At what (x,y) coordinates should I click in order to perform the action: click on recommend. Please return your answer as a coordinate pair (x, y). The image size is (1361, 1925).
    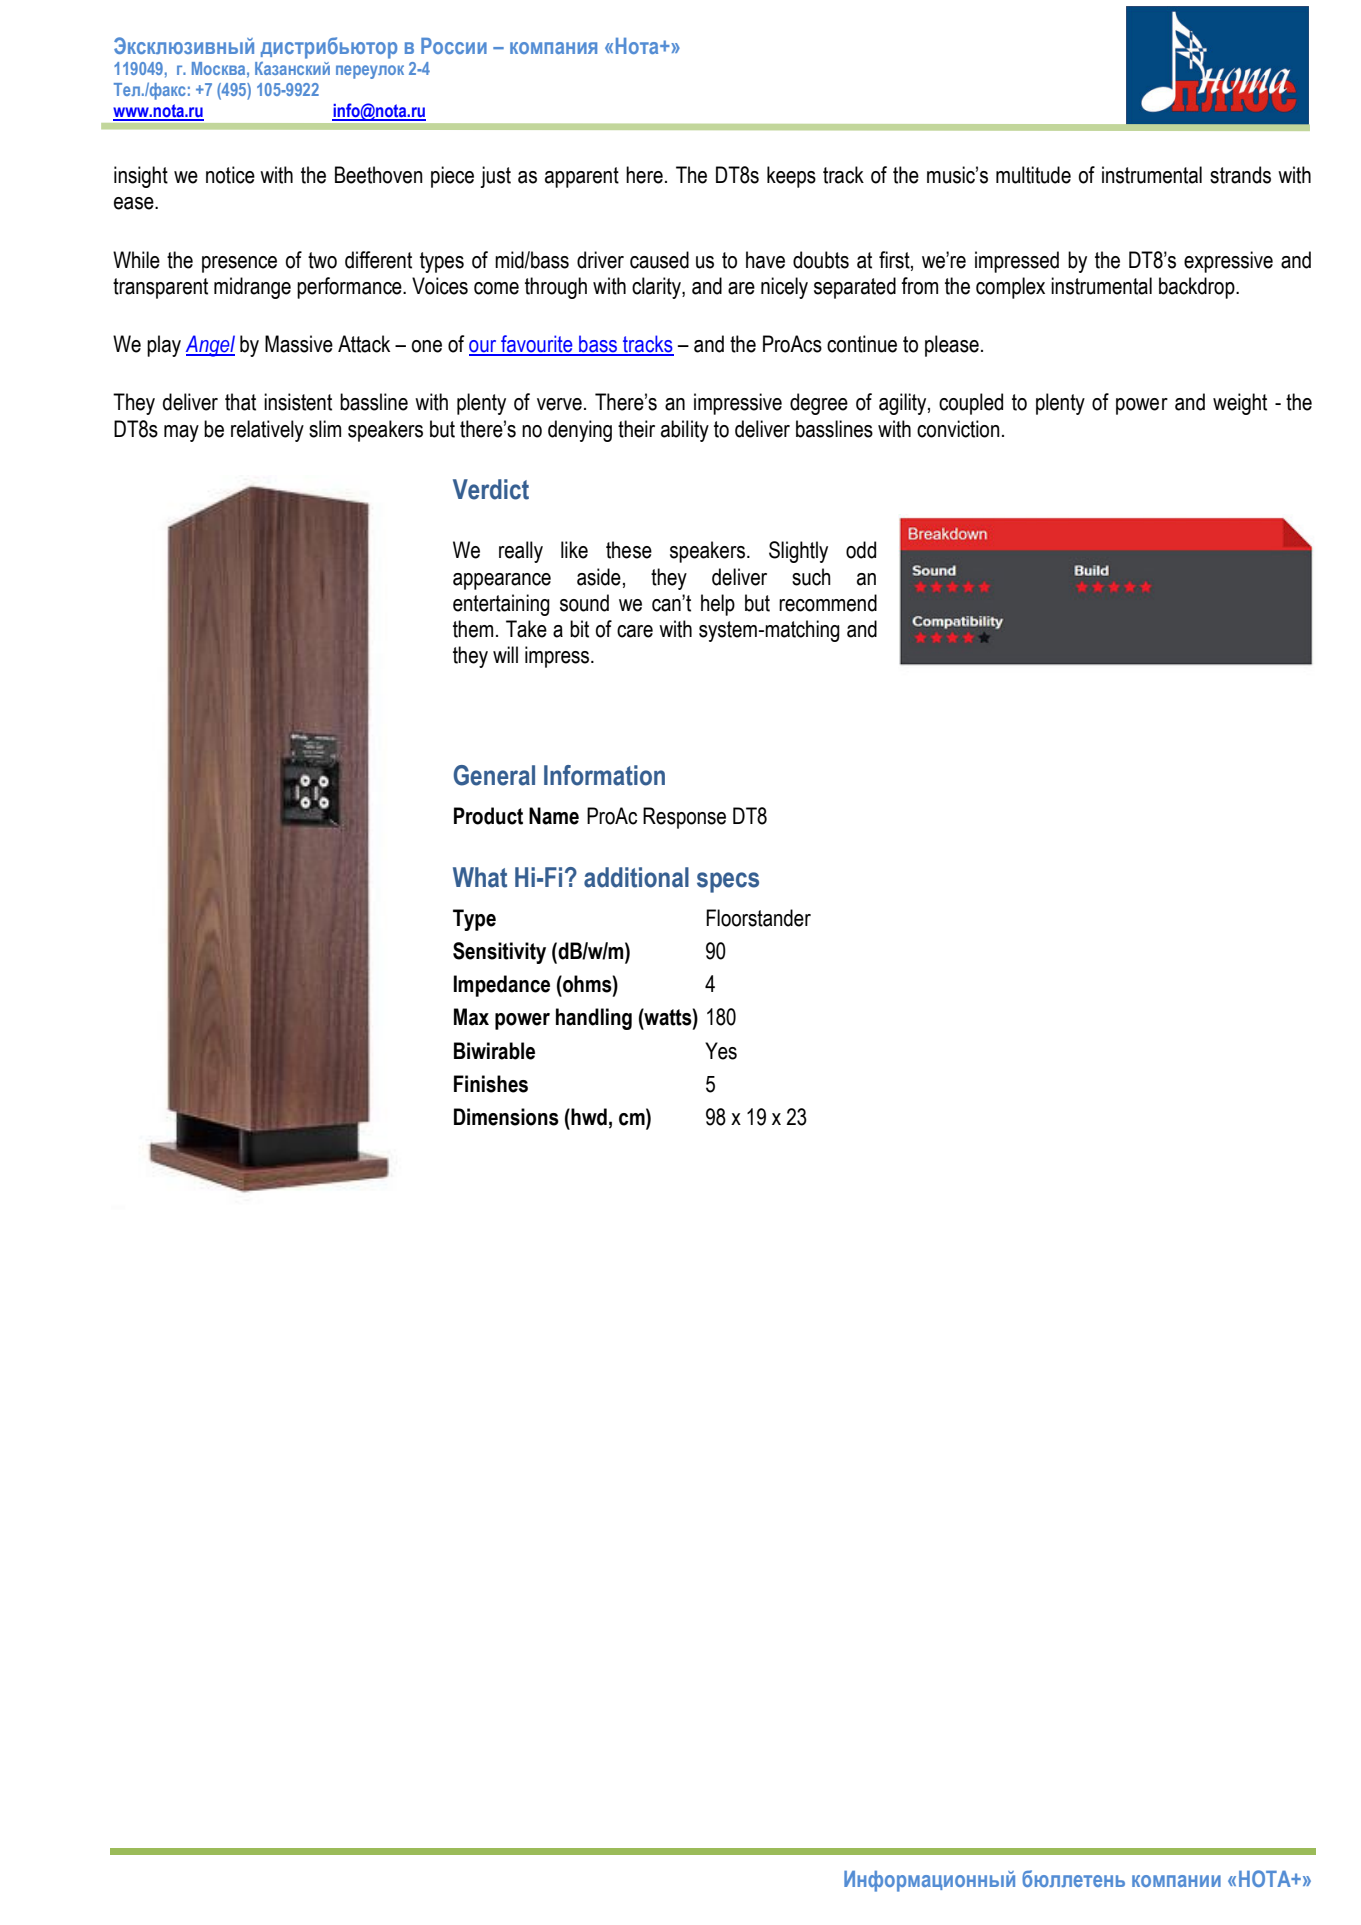
    Looking at the image, I should click on (828, 603).
